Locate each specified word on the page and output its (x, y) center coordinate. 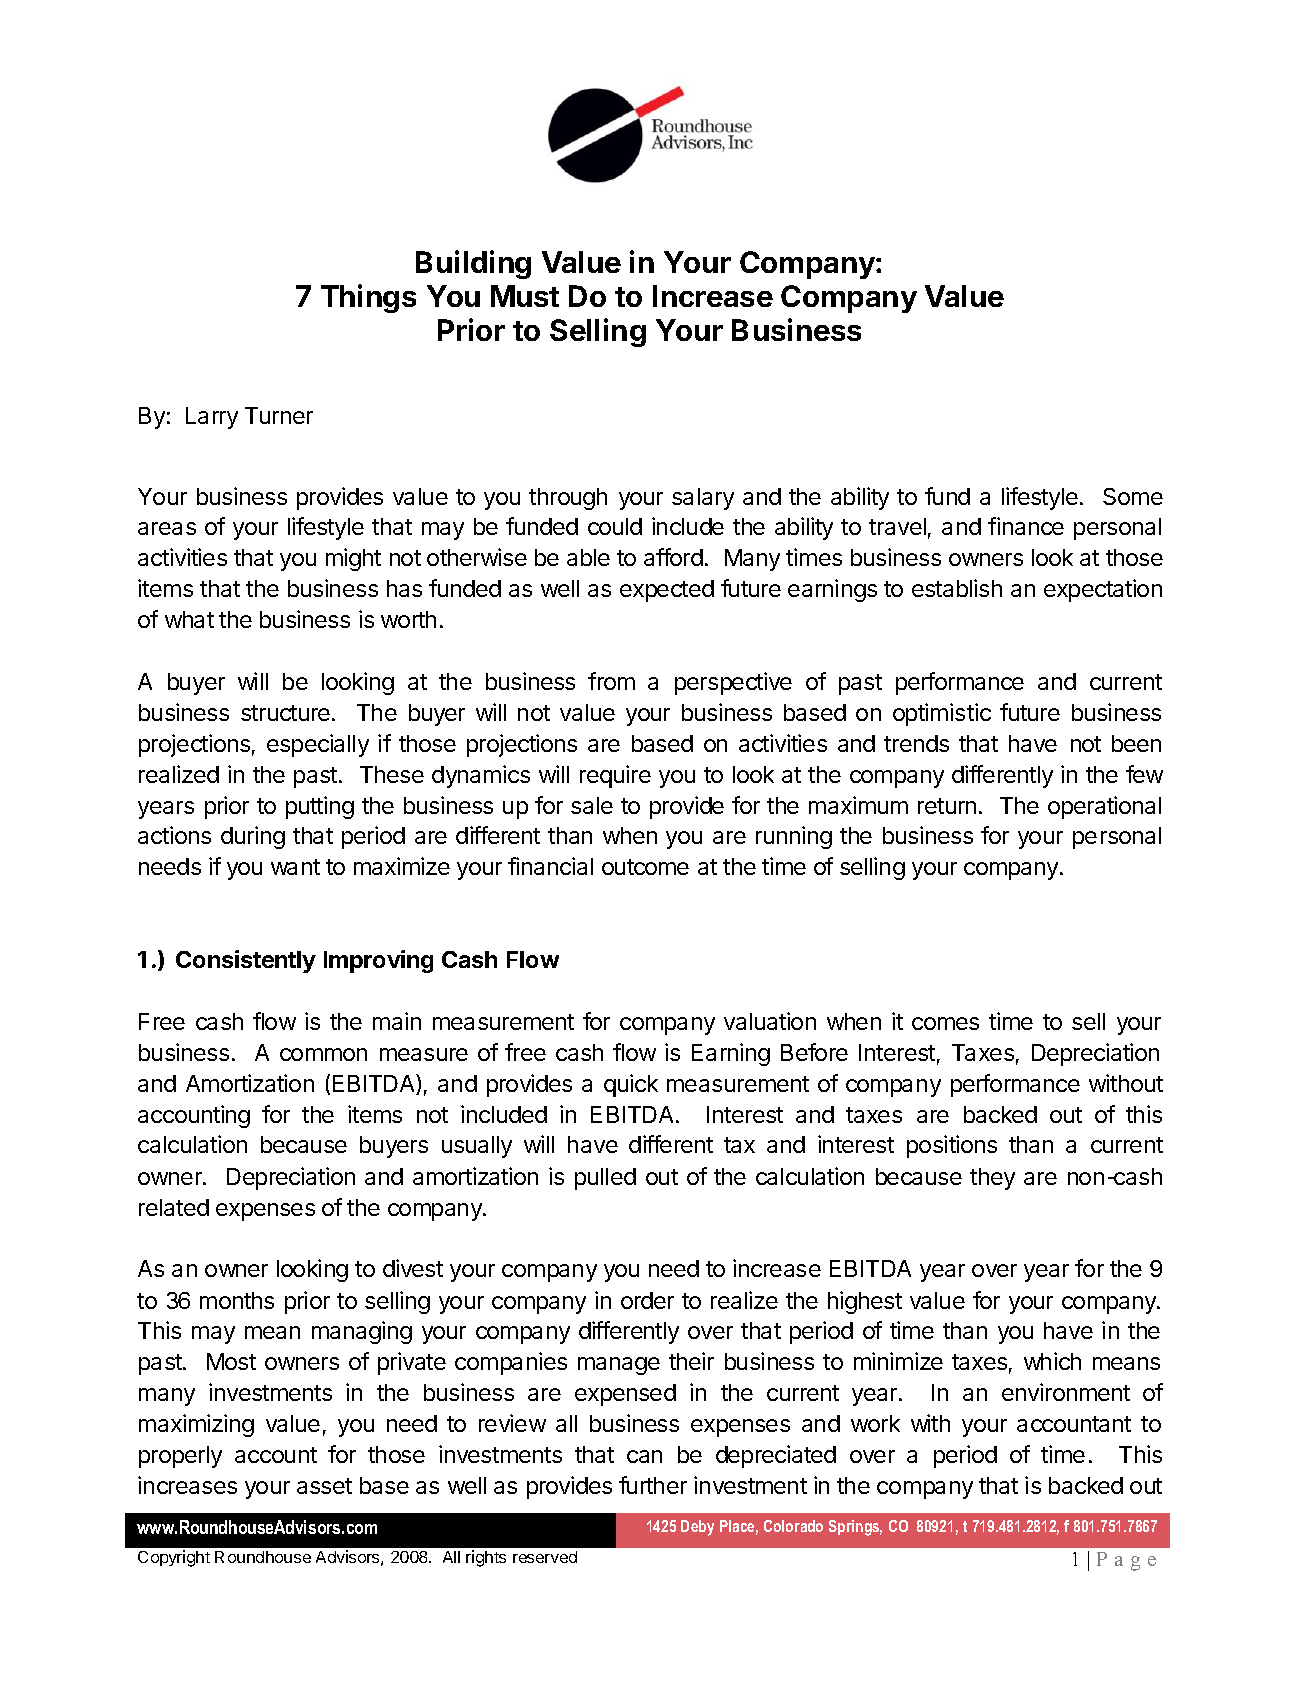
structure (287, 713)
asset (324, 1486)
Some (1133, 496)
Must (525, 296)
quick (631, 1085)
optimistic (942, 714)
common (323, 1054)
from (611, 681)
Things (368, 298)
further (653, 1485)
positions (952, 1146)
